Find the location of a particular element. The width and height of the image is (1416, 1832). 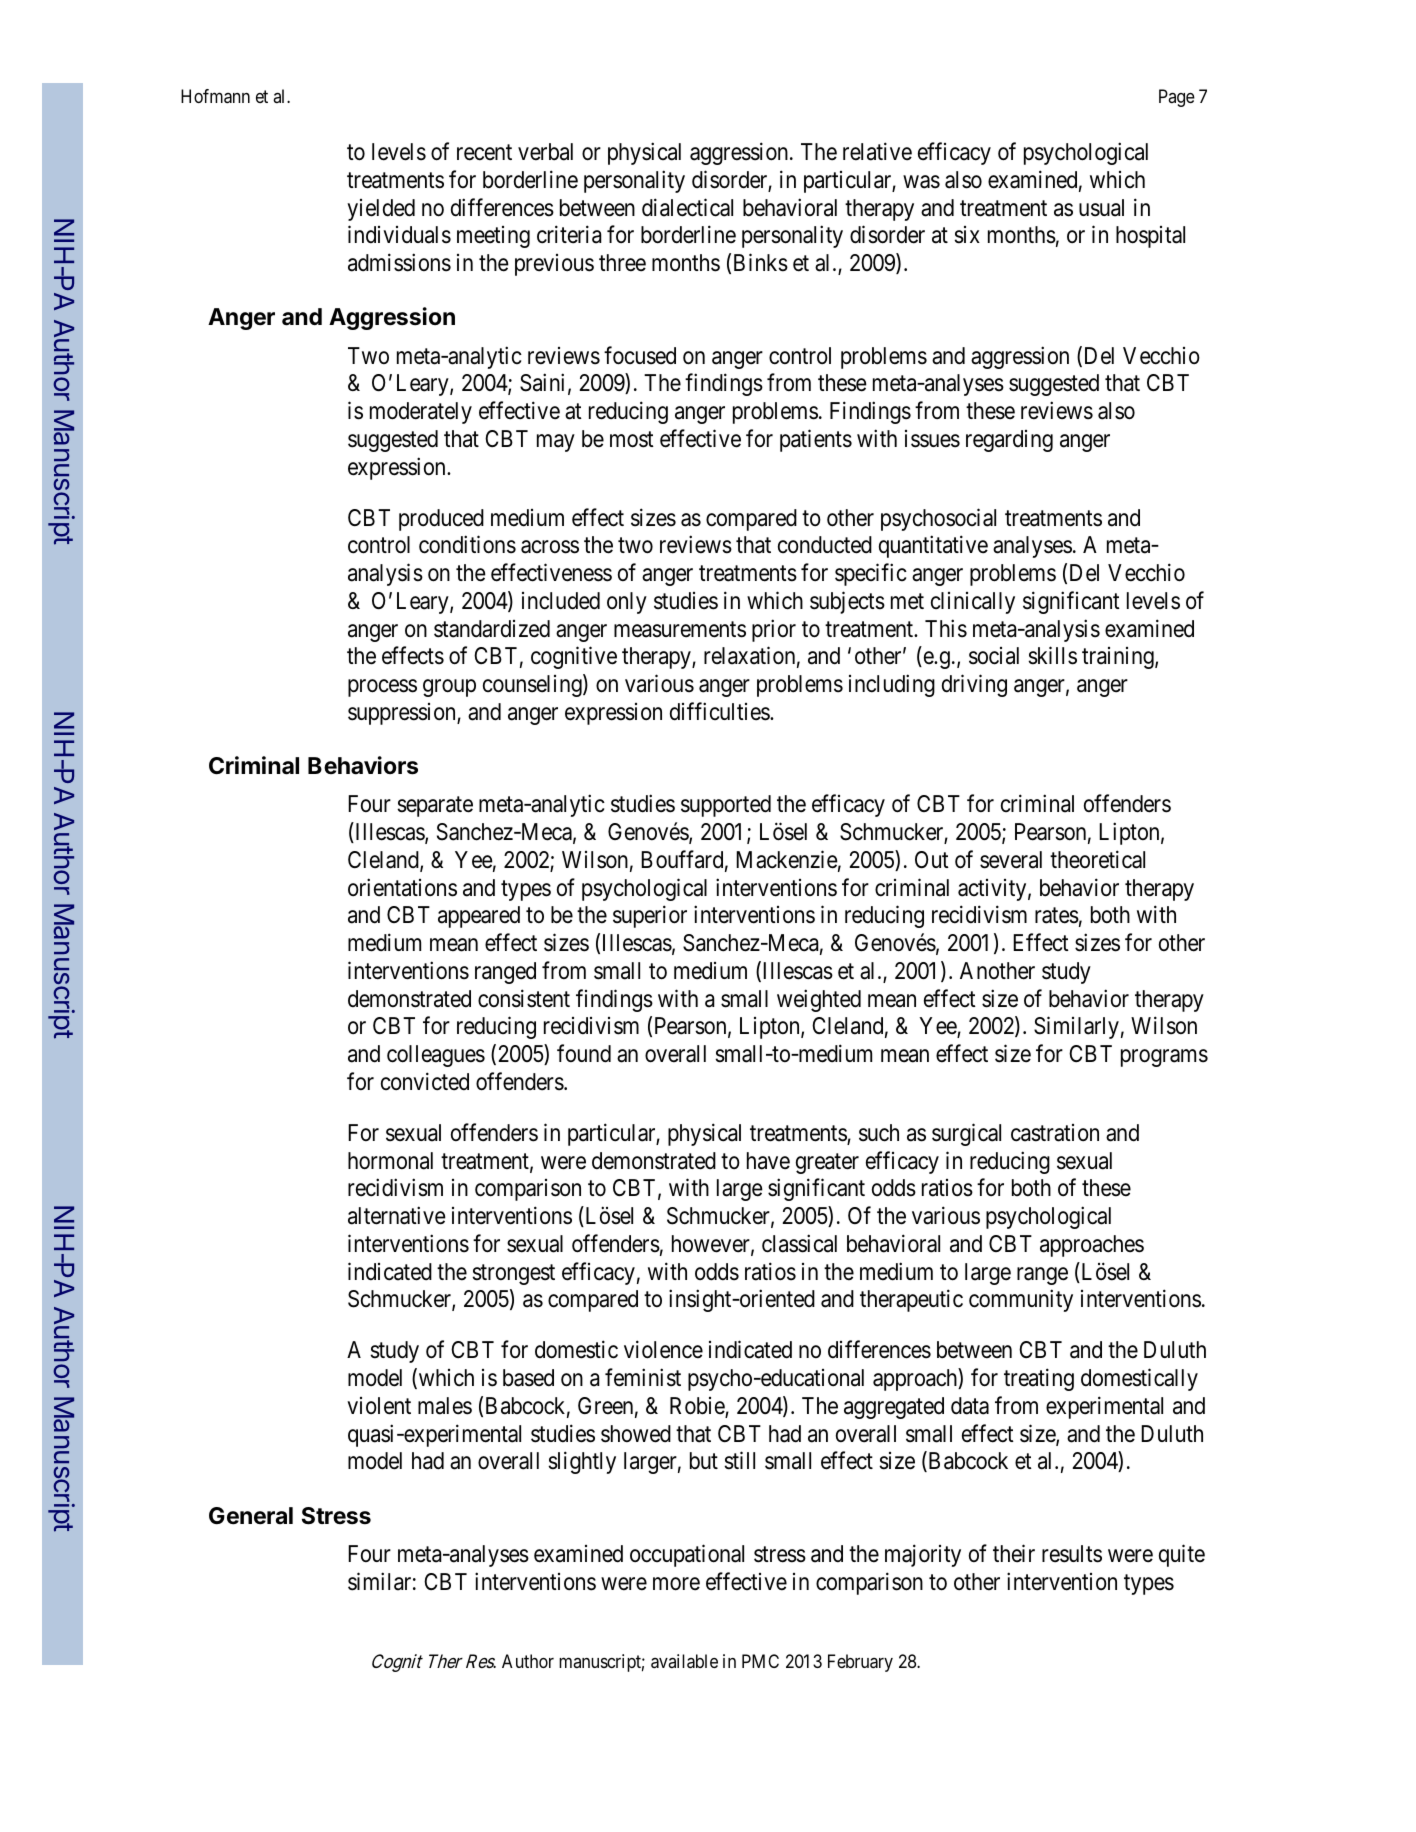

yielded is located at coordinates (381, 210).
